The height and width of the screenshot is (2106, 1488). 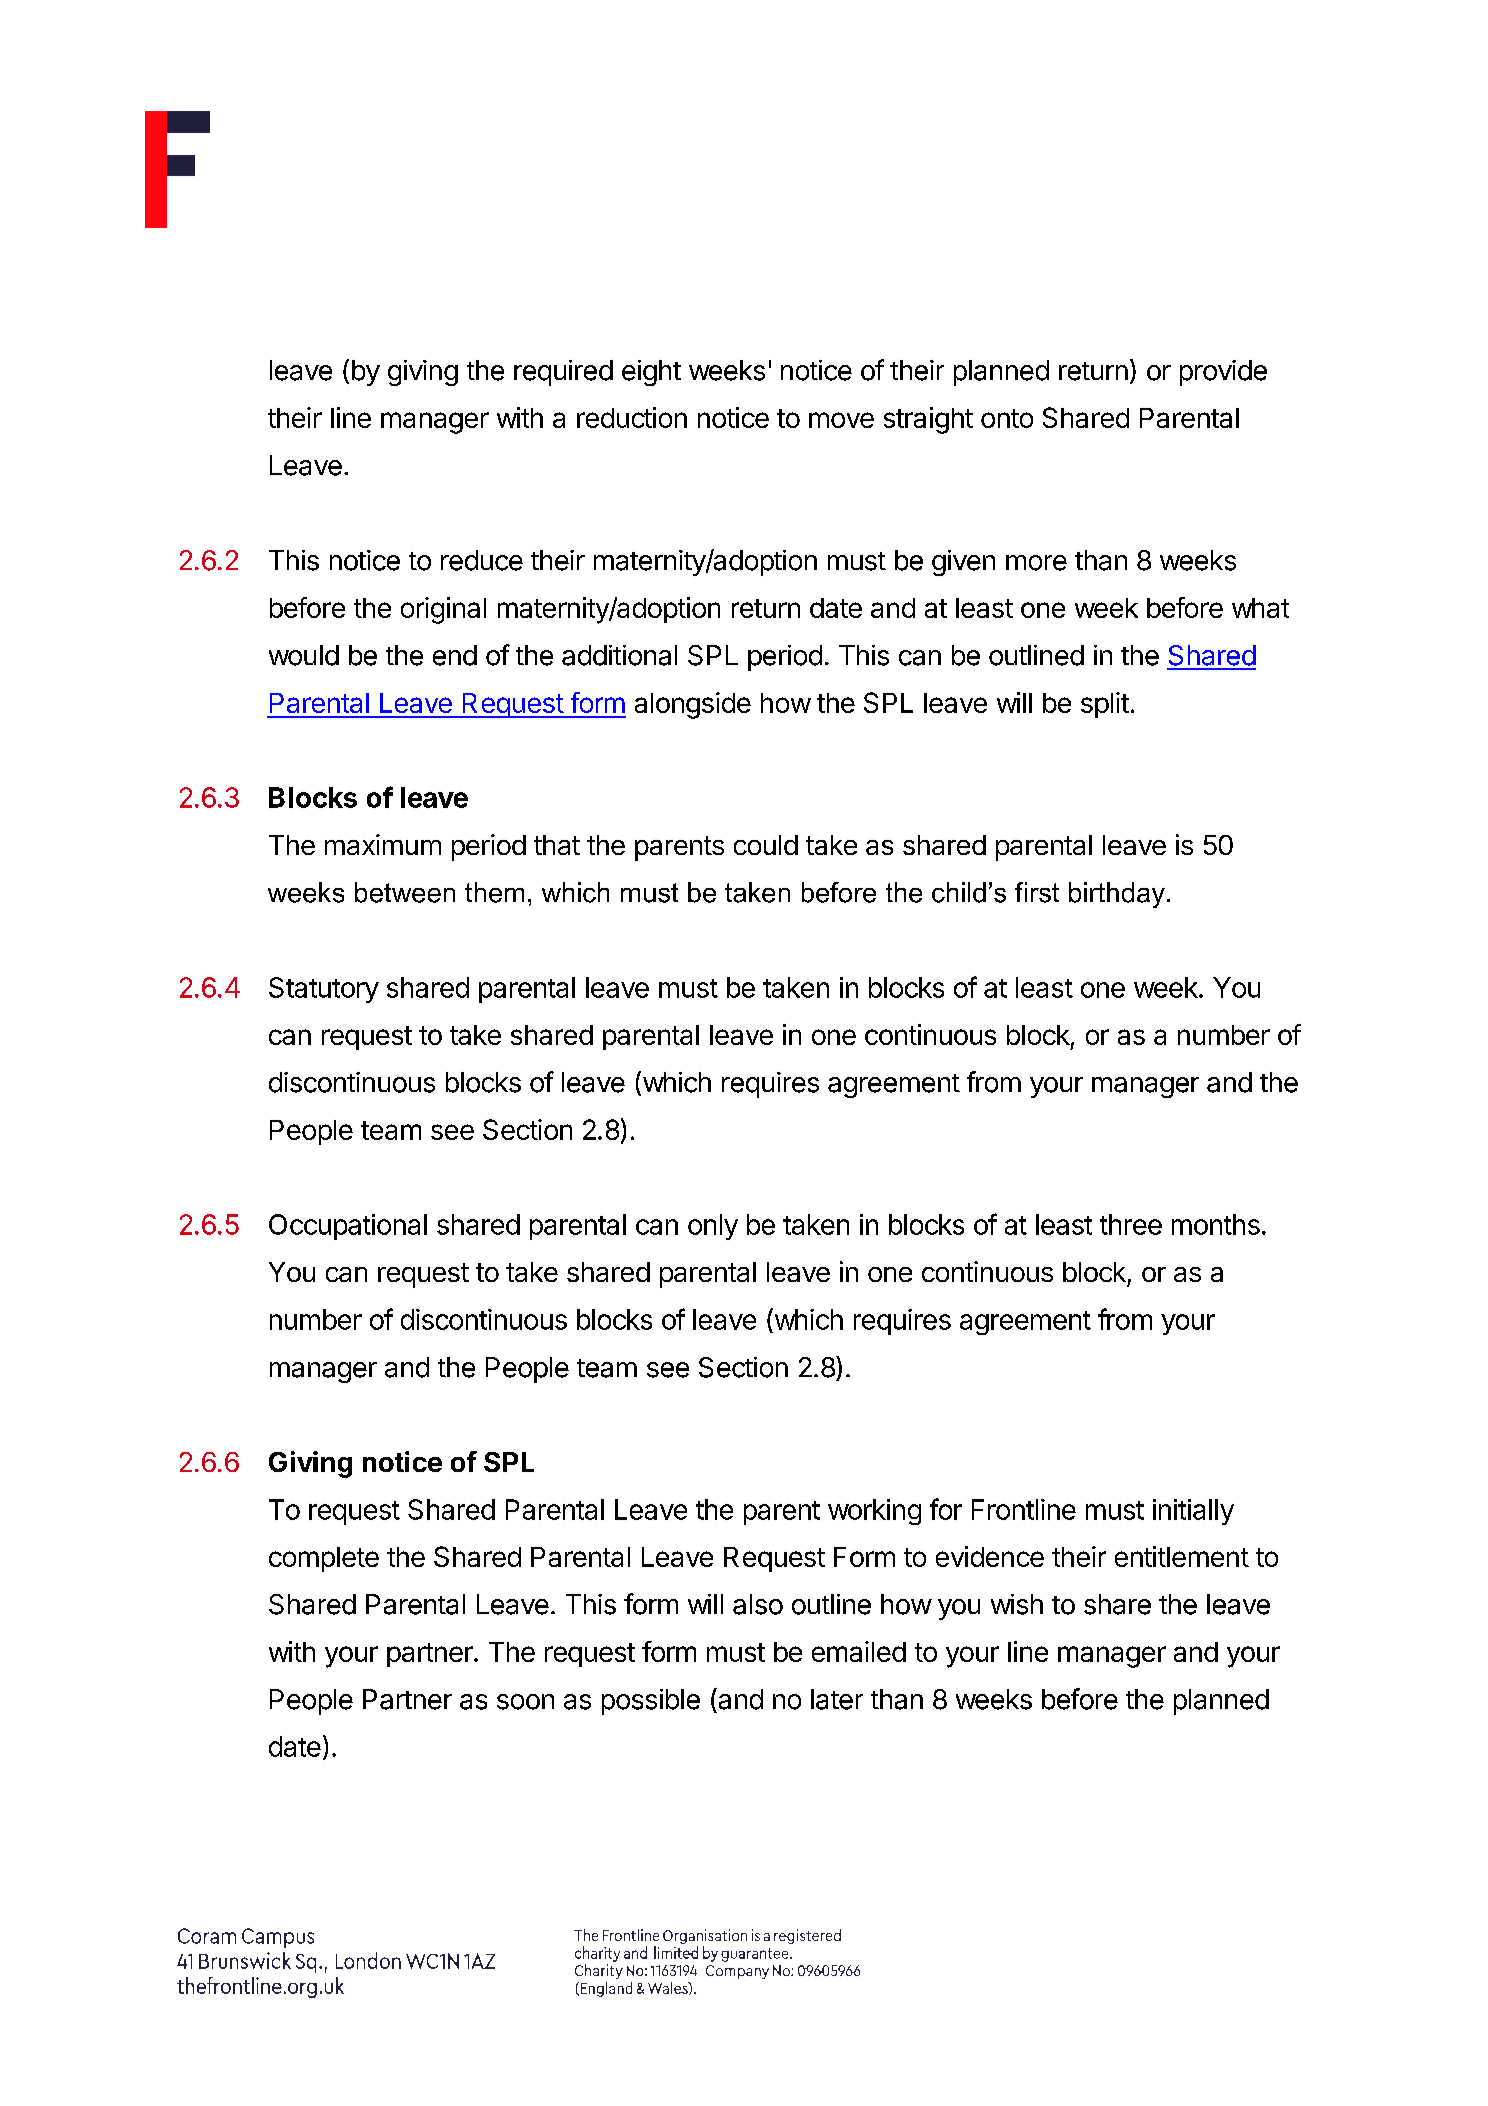 What do you see at coordinates (383, 844) in the screenshot?
I see `maximum` at bounding box center [383, 844].
